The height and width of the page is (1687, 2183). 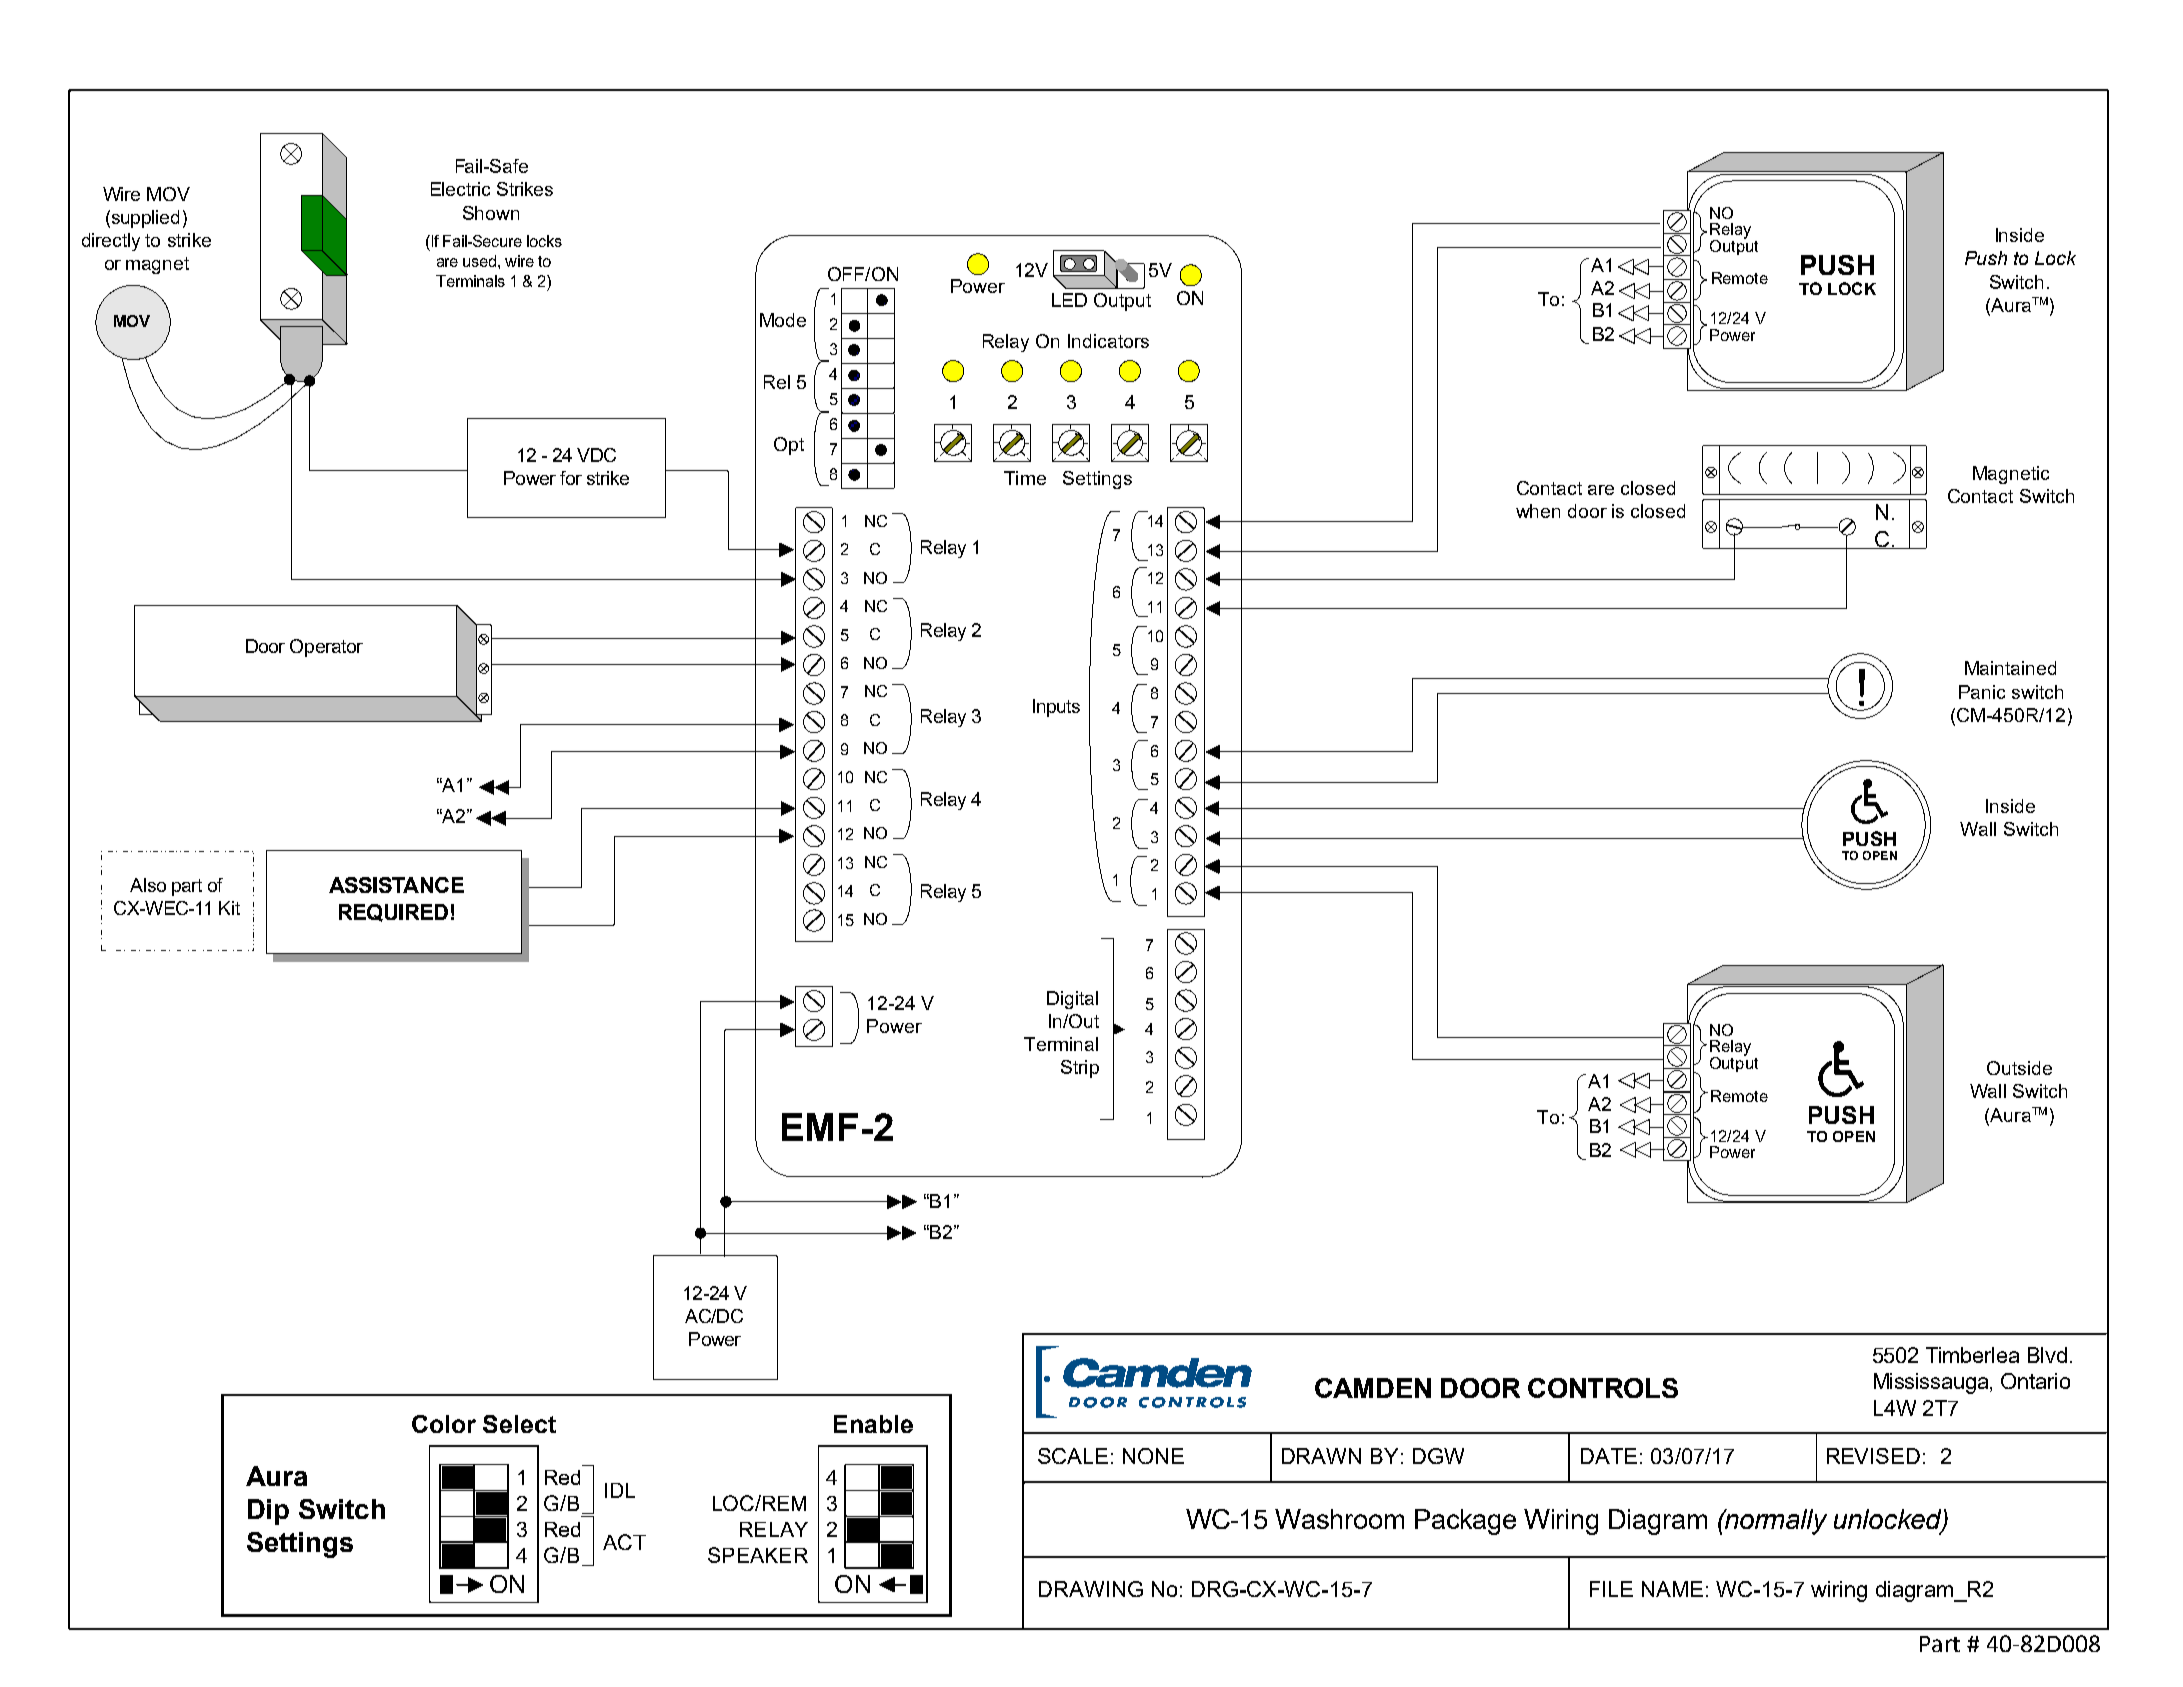 What do you see at coordinates (268, 1512) in the page?
I see `Dip` at bounding box center [268, 1512].
